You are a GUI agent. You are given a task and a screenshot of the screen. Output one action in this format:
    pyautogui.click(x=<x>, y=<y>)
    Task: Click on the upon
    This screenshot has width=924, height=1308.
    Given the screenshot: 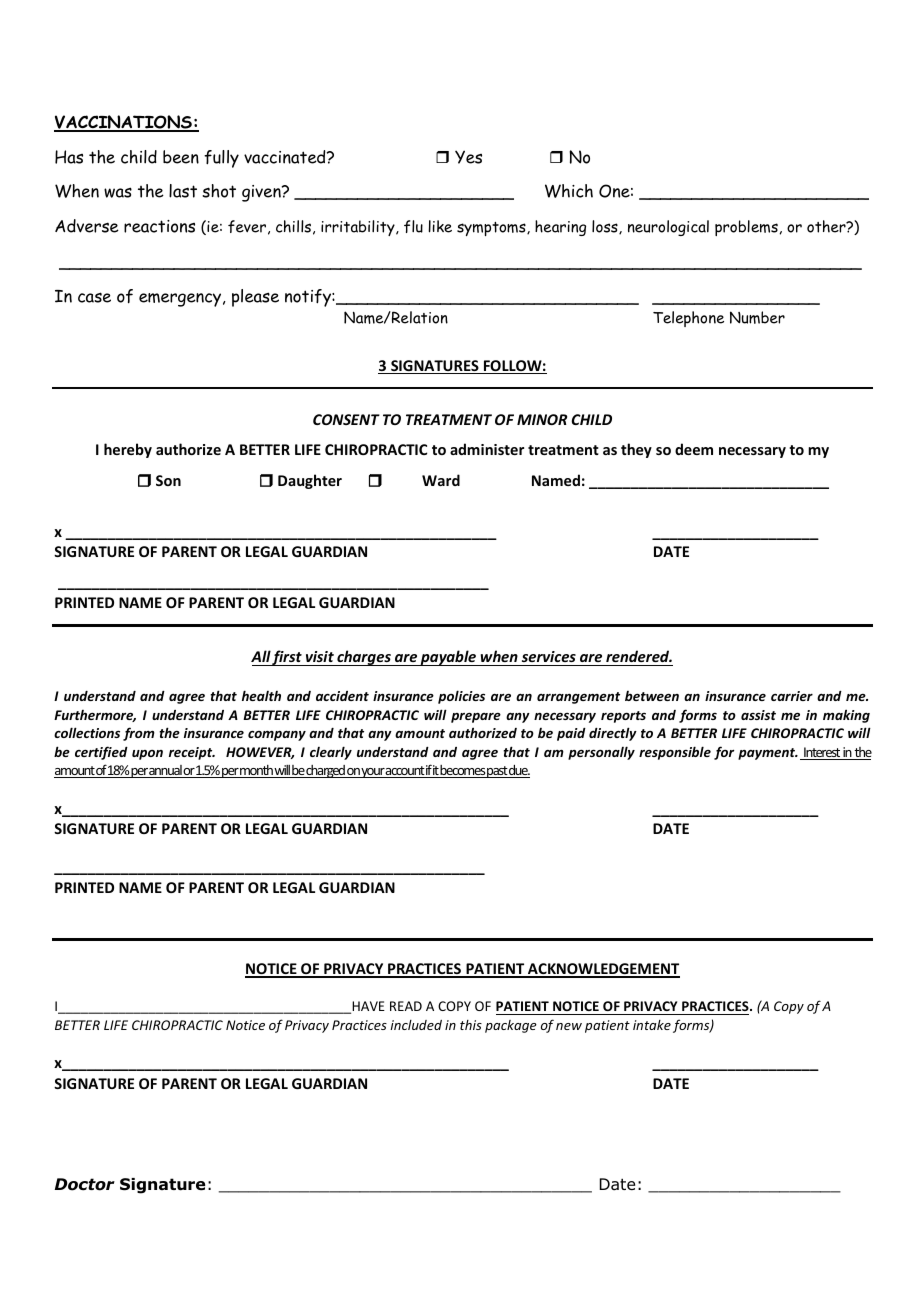 What is the action you would take?
    pyautogui.click(x=147, y=755)
